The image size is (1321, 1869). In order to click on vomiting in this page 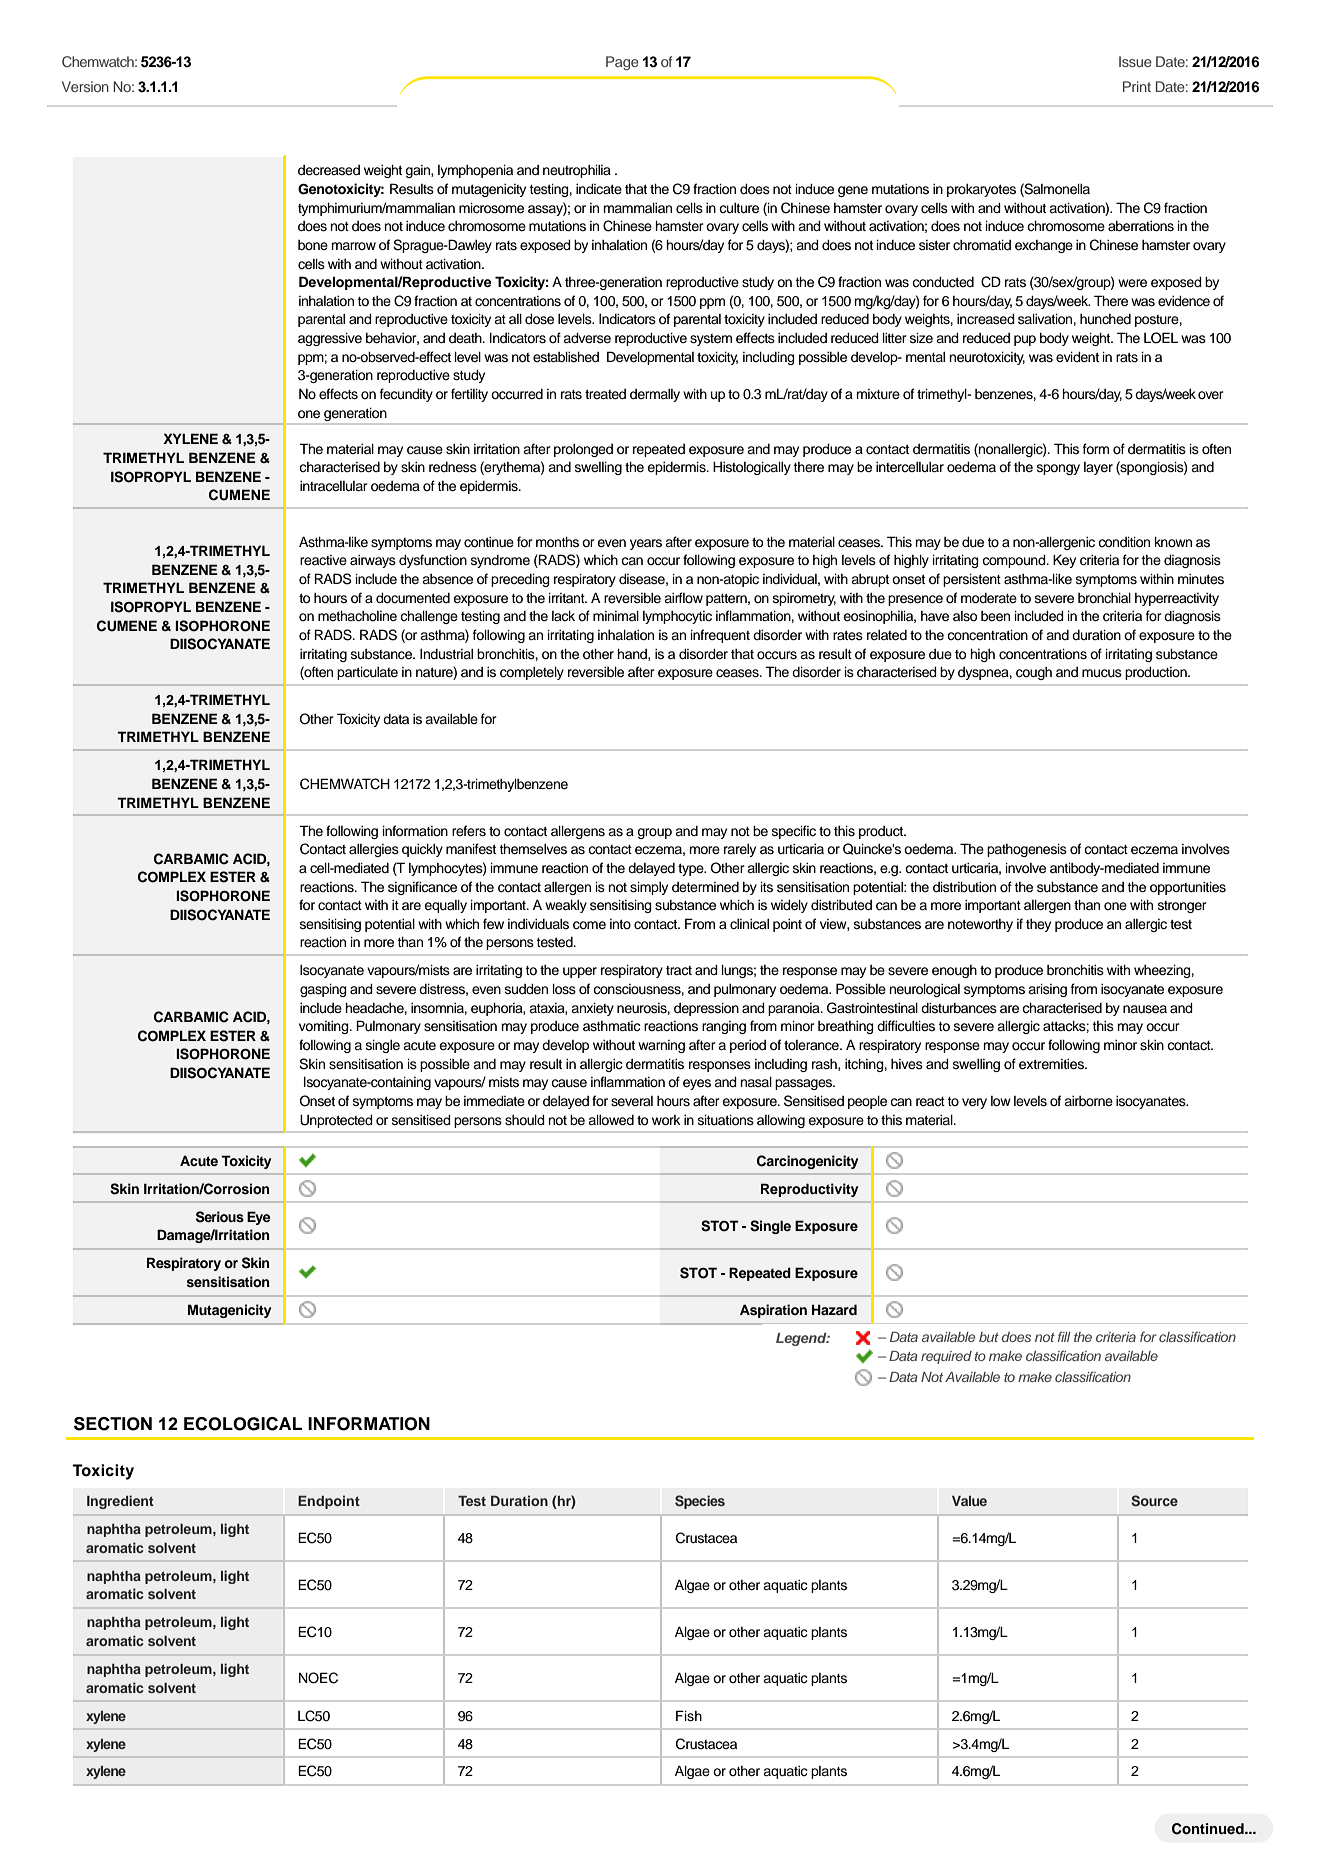, I will do `click(325, 1027)`.
